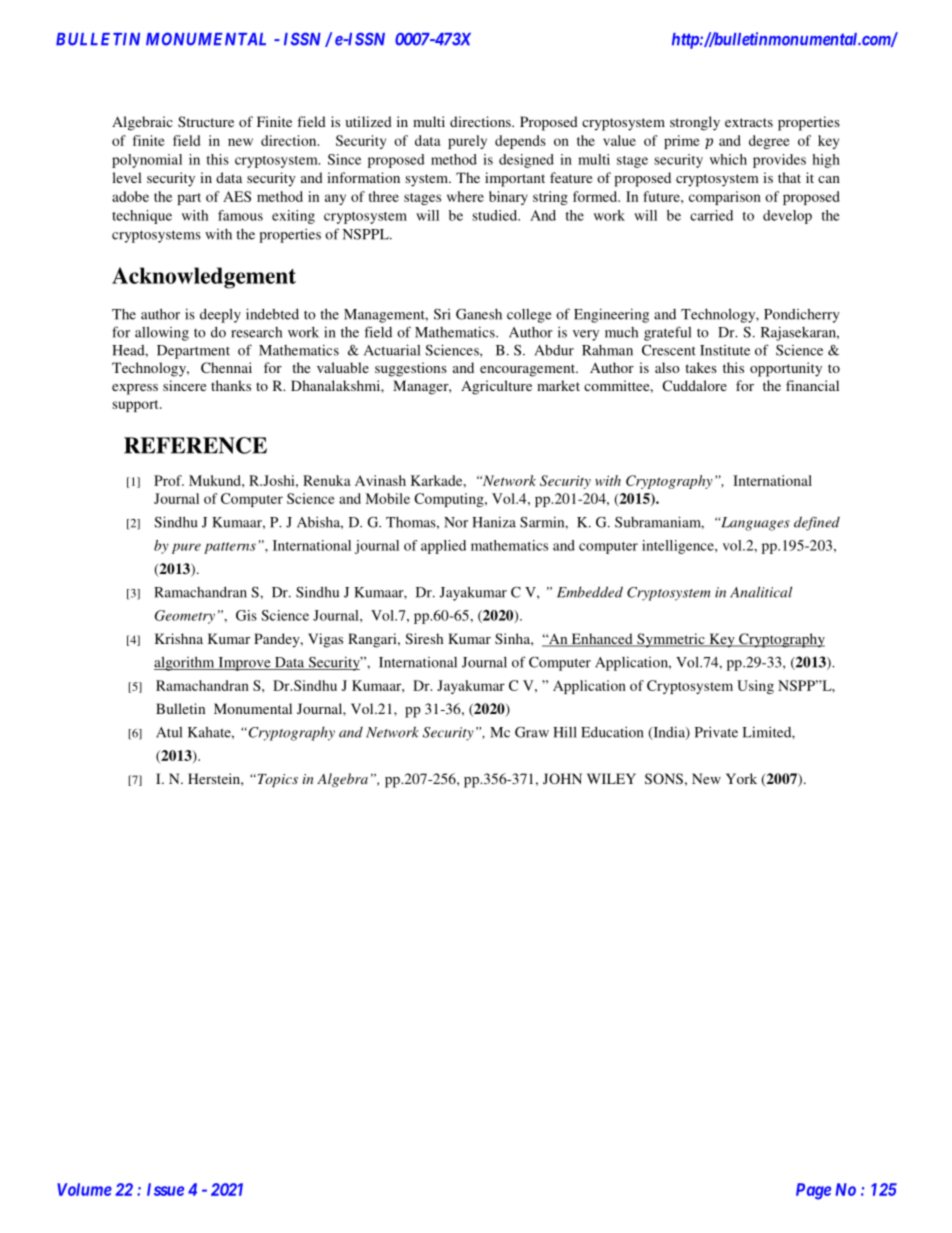 This screenshot has width=952, height=1233. What do you see at coordinates (741, 778) in the screenshot?
I see `York` at bounding box center [741, 778].
